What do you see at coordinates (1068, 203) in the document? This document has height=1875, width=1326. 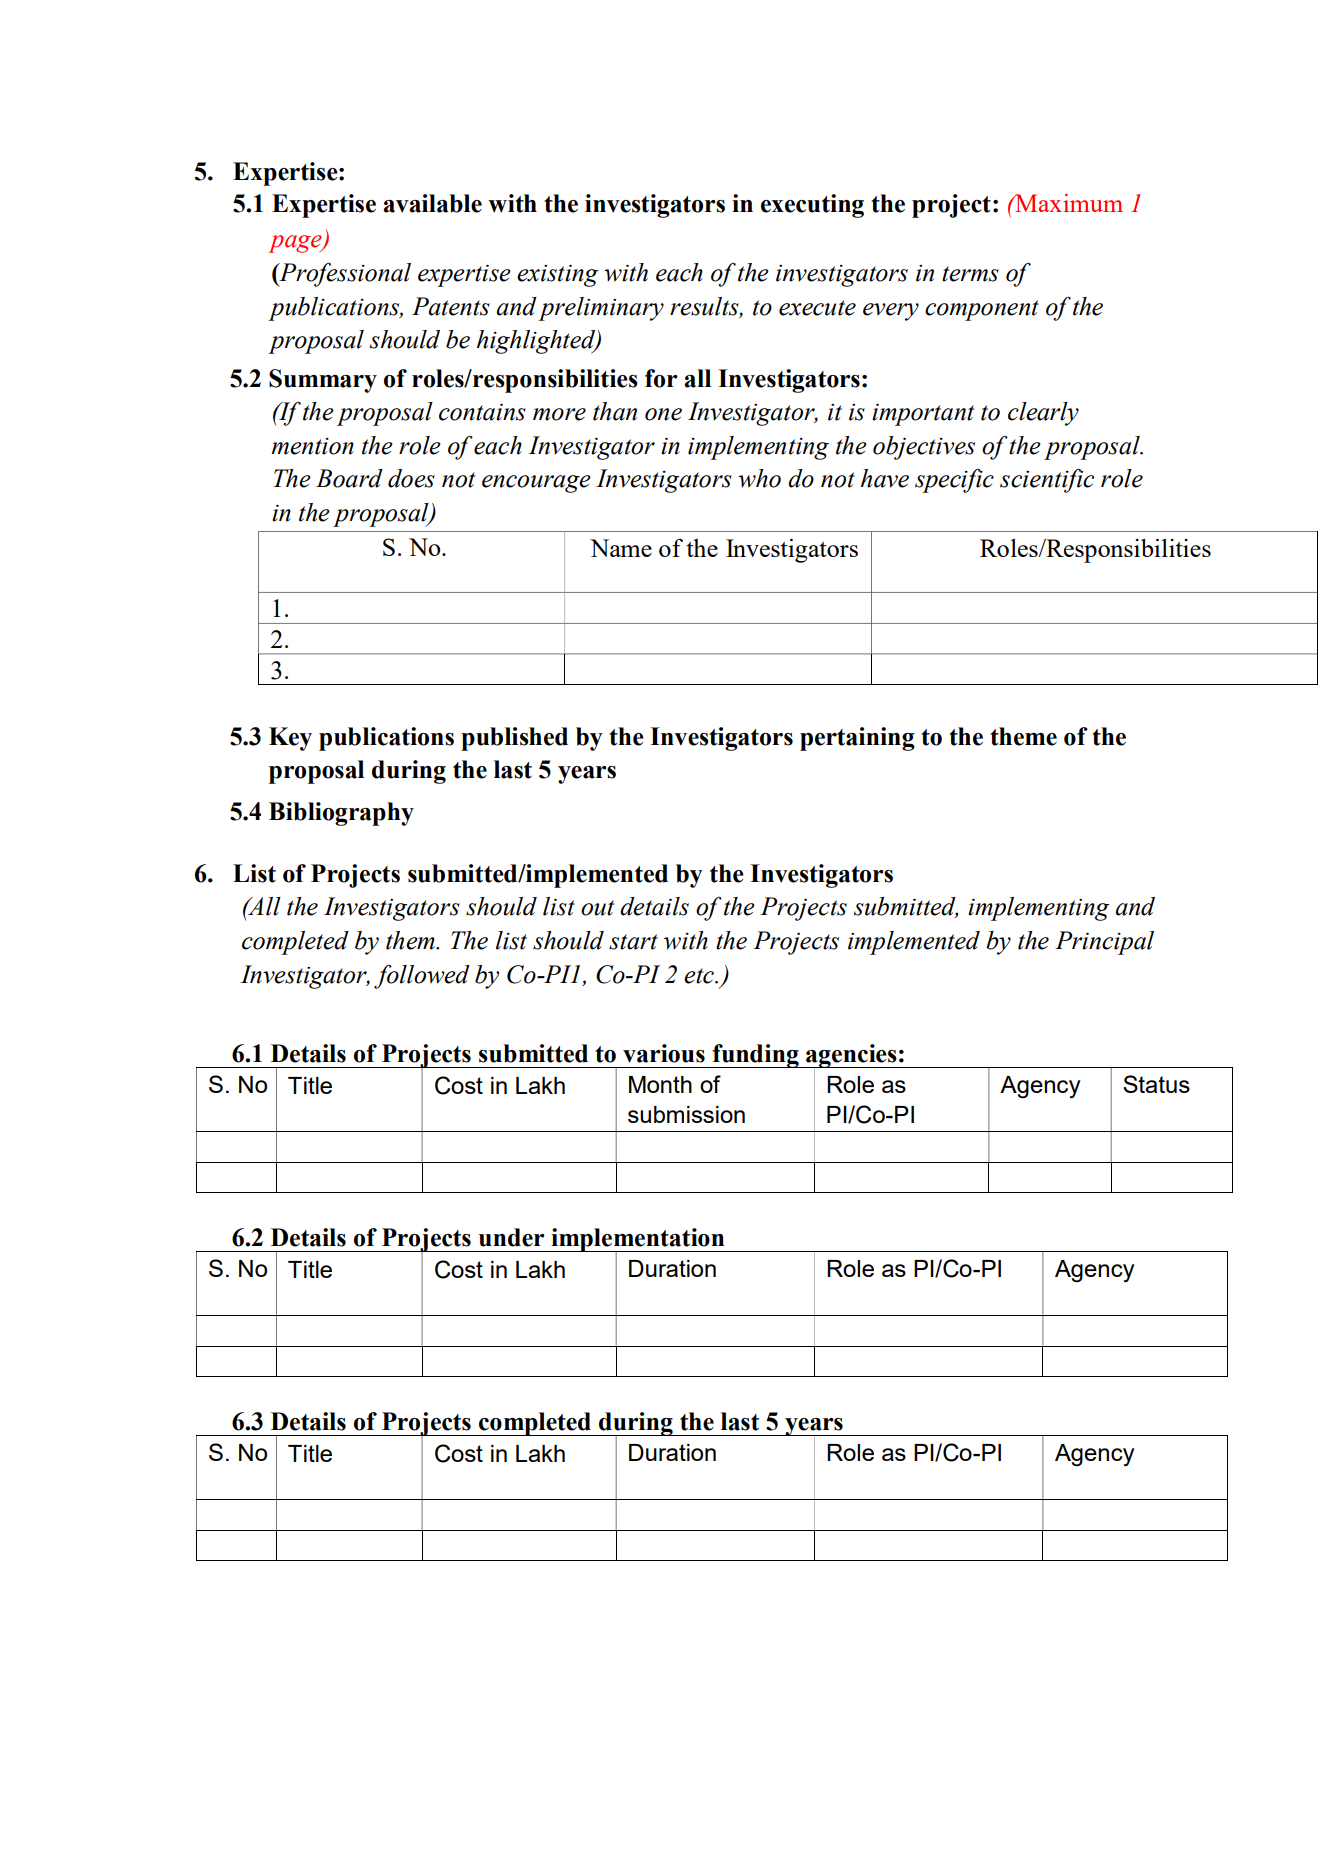 I see `Maximum` at bounding box center [1068, 203].
